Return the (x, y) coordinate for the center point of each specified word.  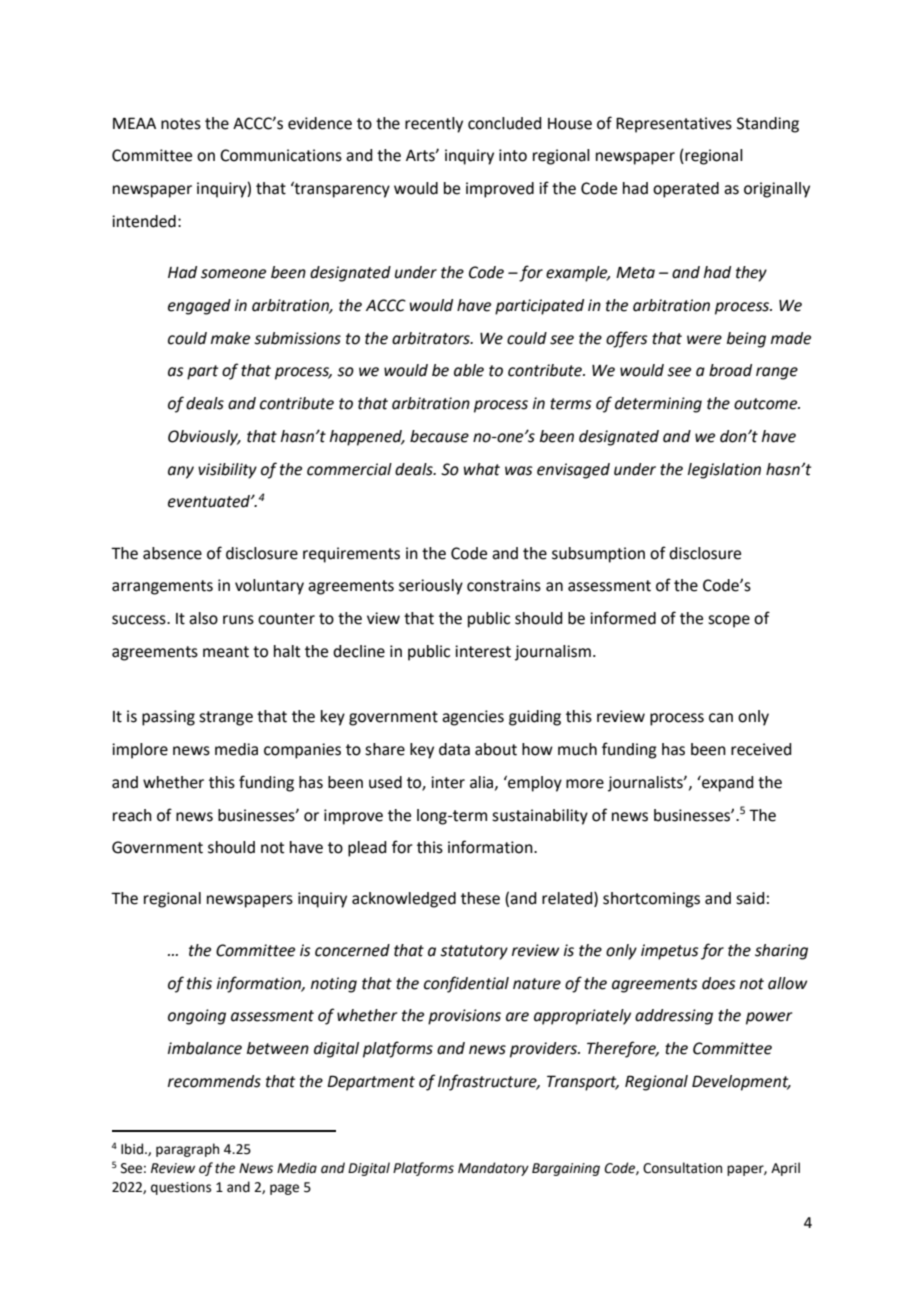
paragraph (187, 1150)
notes (181, 124)
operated (686, 190)
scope (729, 621)
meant (226, 652)
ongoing (197, 1017)
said (750, 898)
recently (434, 125)
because (439, 436)
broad (730, 370)
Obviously (204, 438)
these (480, 898)
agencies (473, 718)
